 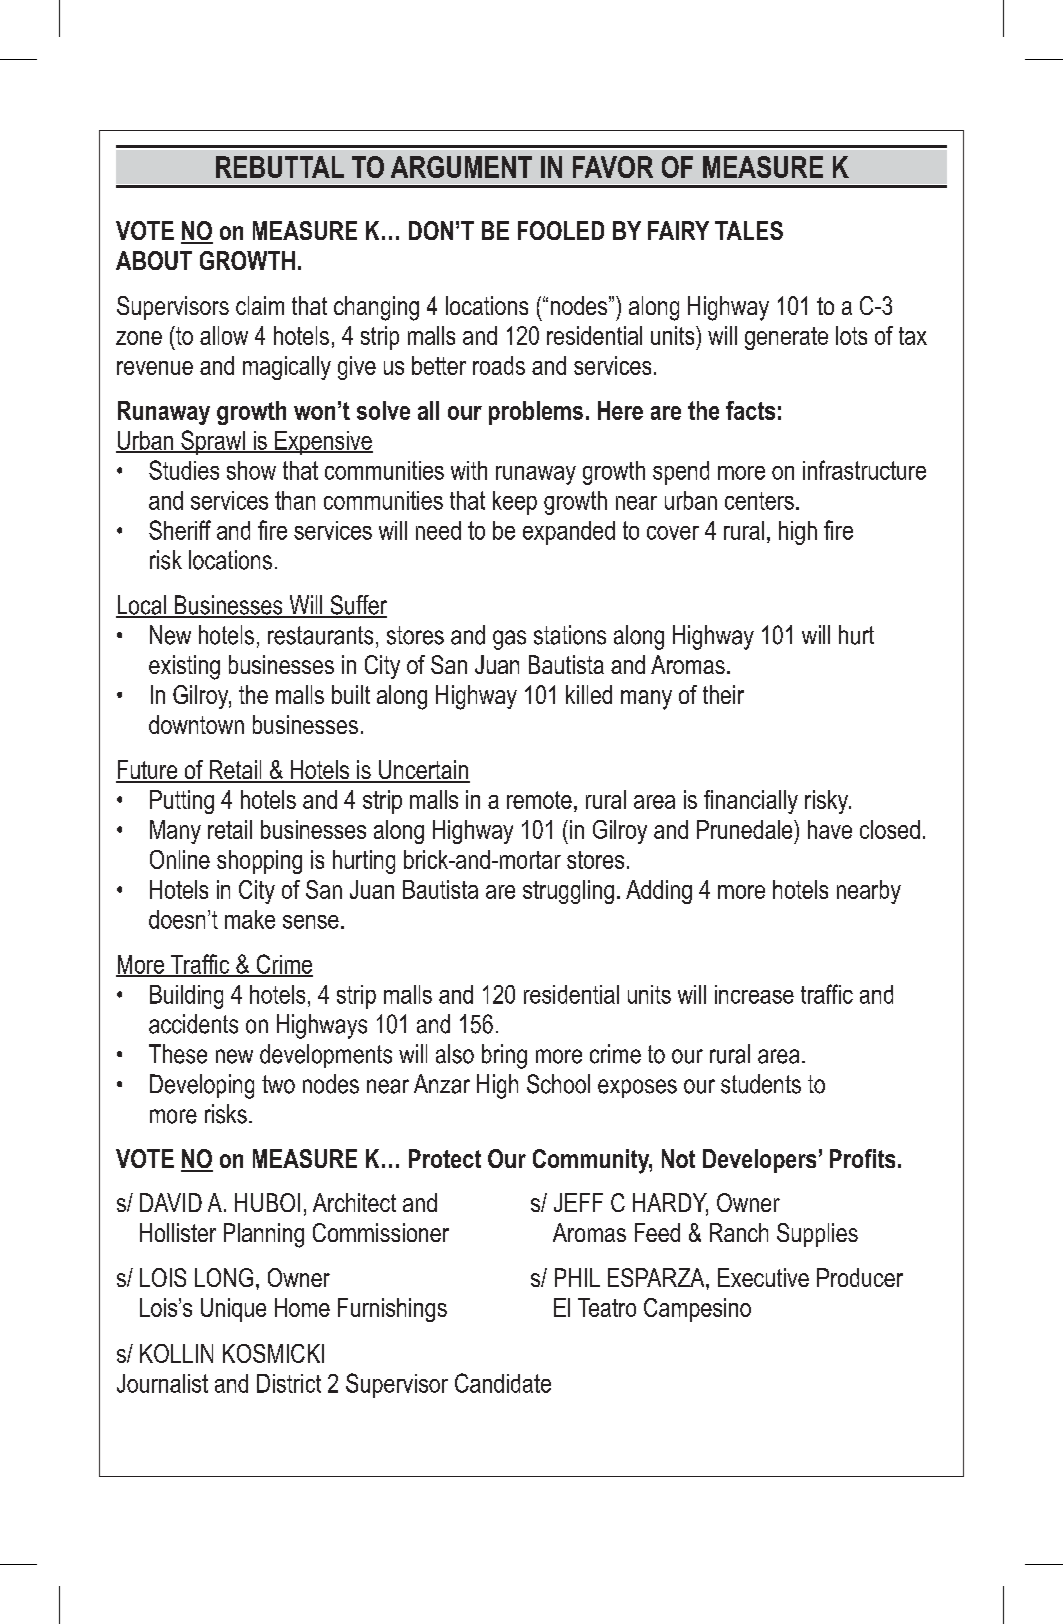 What do you see at coordinates (761, 1084) in the screenshot?
I see `students` at bounding box center [761, 1084].
